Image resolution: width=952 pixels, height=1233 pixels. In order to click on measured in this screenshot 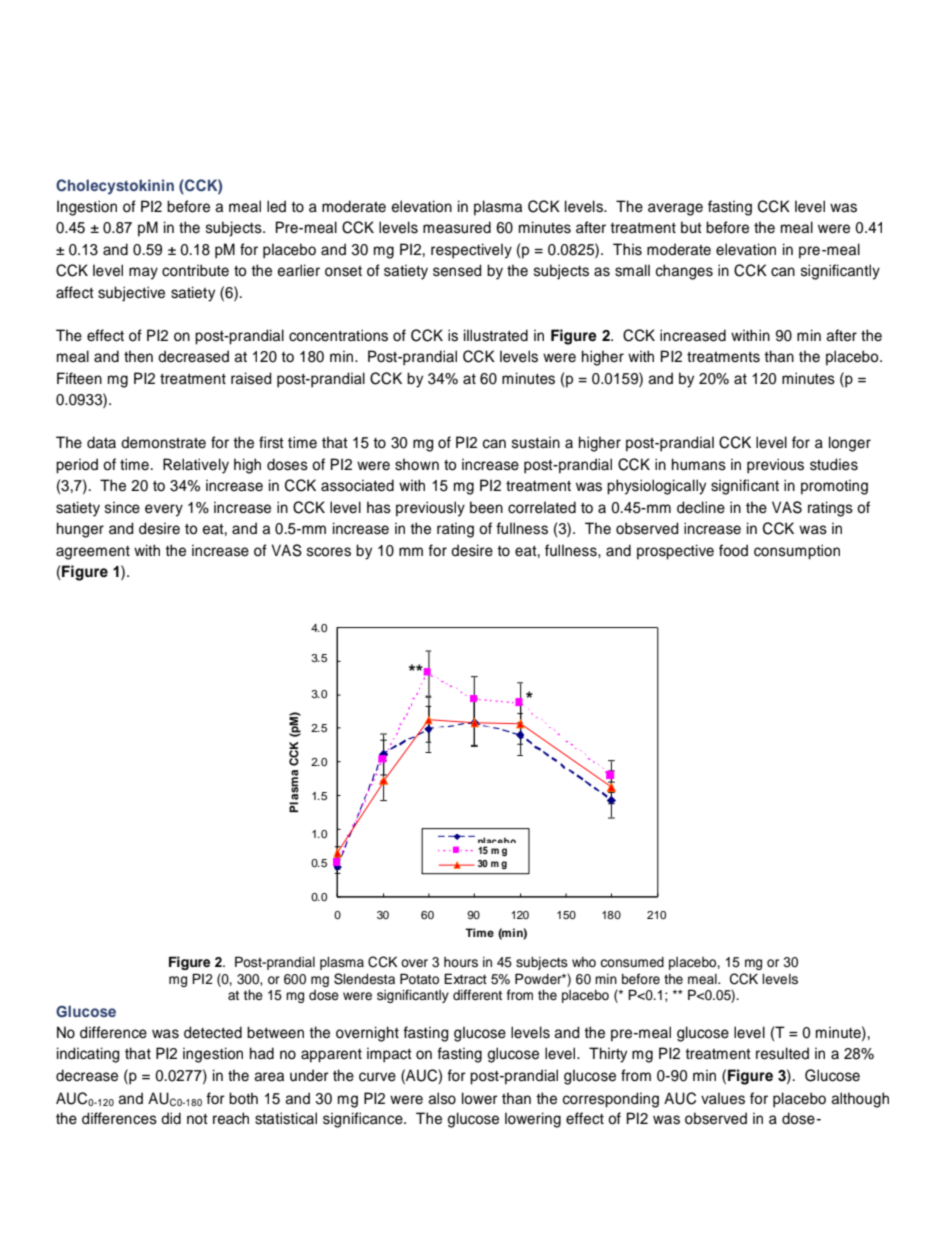, I will do `click(457, 227)`.
